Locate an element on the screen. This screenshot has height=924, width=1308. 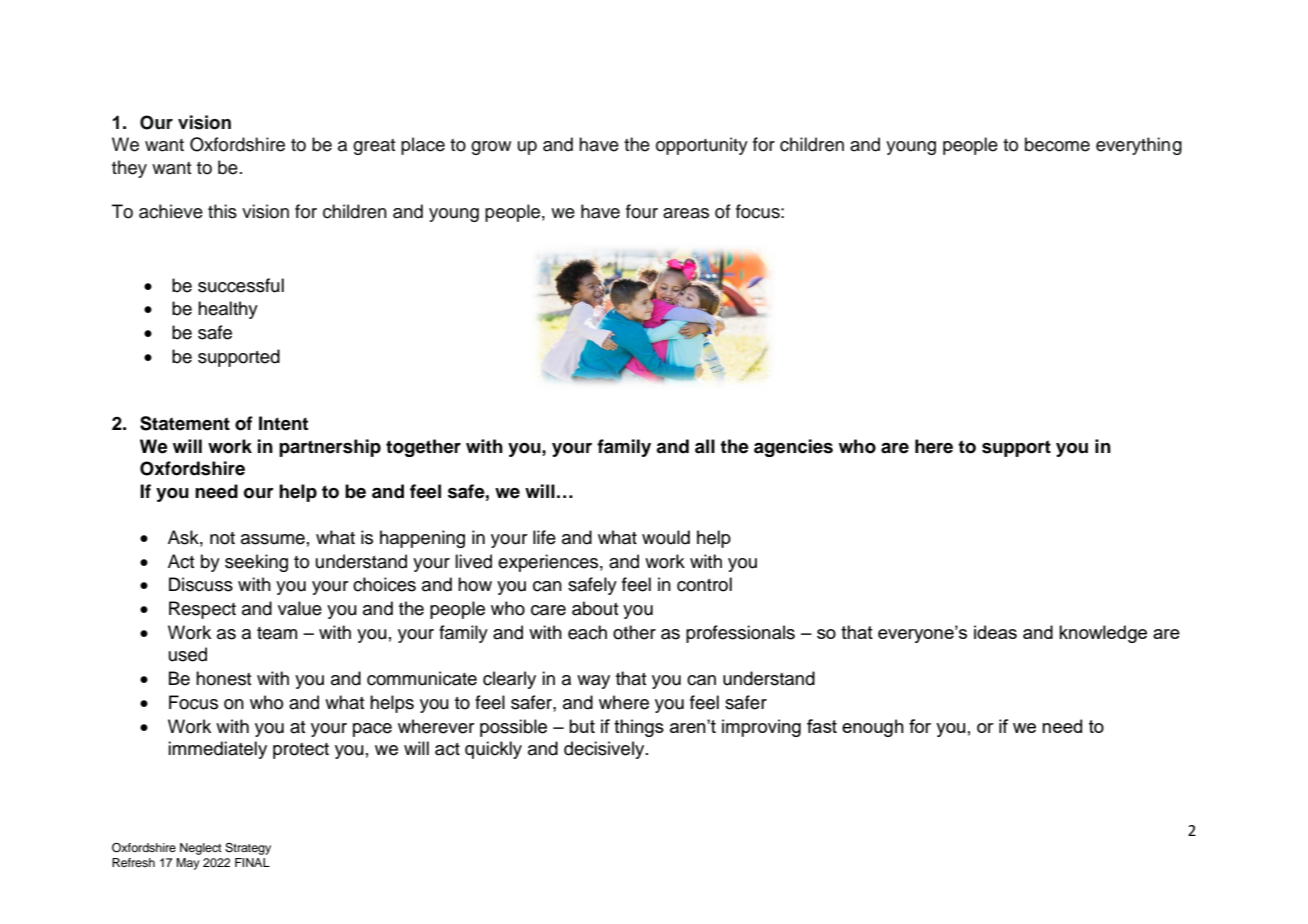
ideas is located at coordinates (995, 632).
